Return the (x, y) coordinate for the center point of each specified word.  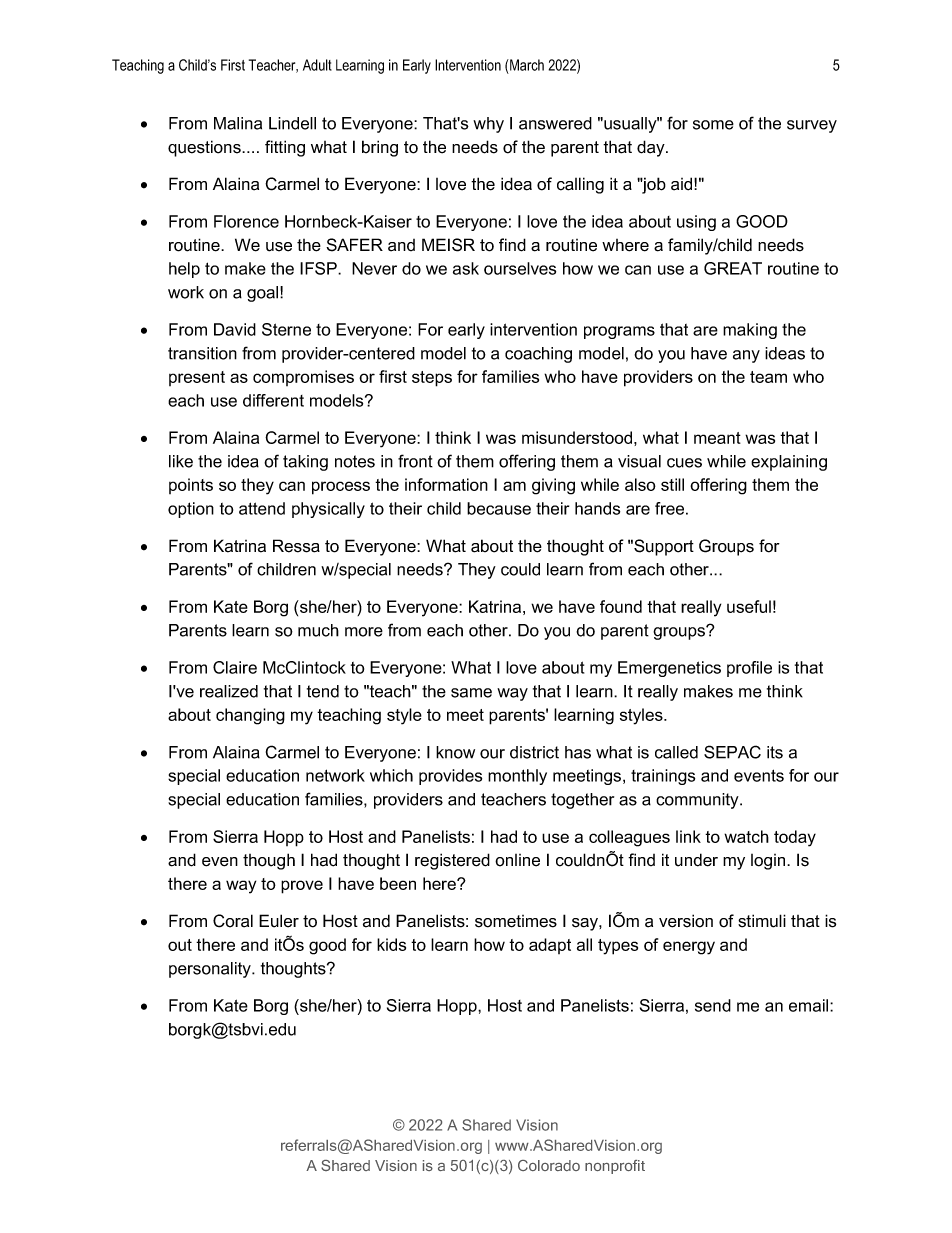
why (488, 125)
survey (812, 126)
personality (211, 970)
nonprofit (615, 1167)
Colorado (549, 1165)
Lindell (292, 123)
